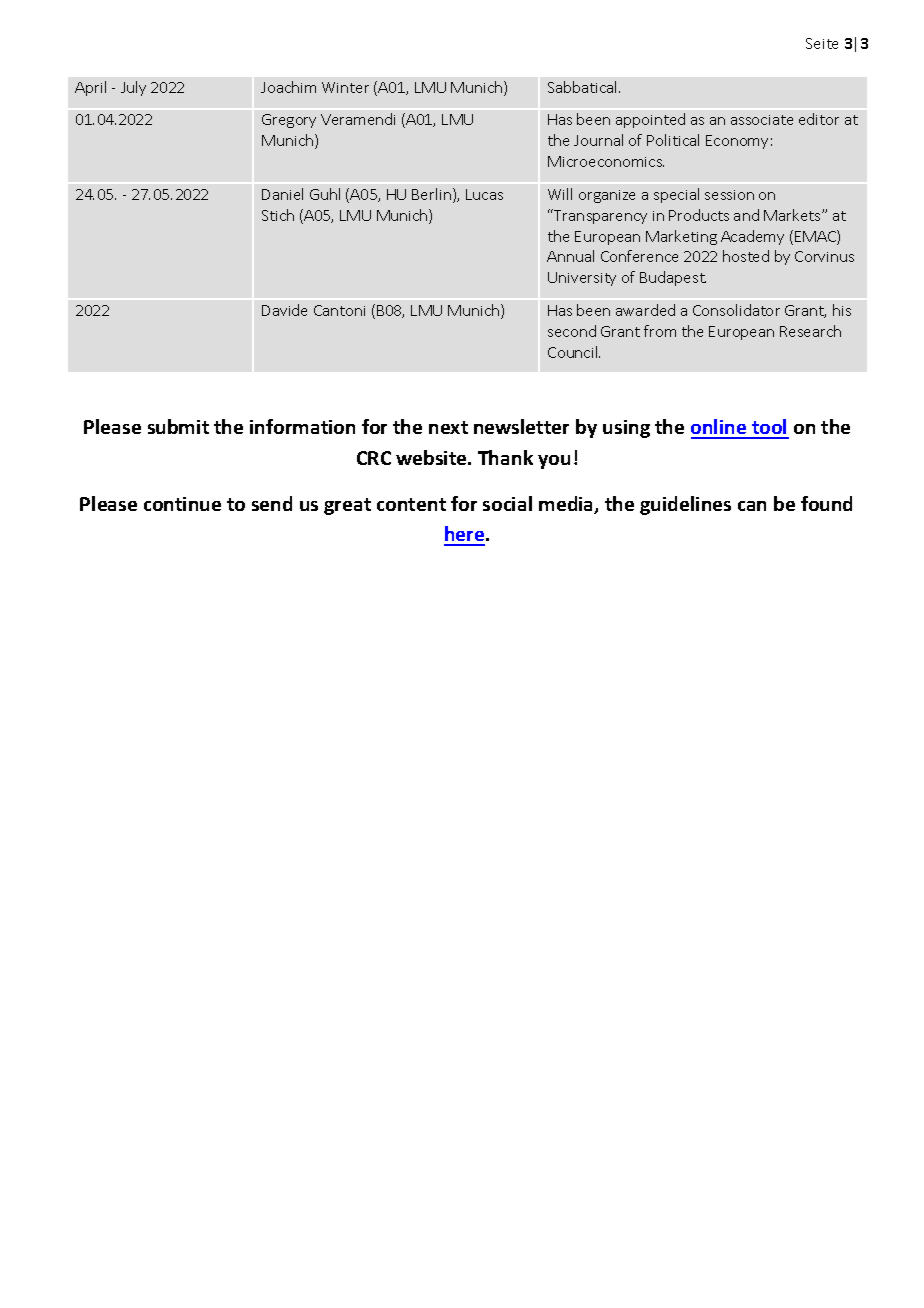 The image size is (924, 1308). What do you see at coordinates (133, 88) in the screenshot?
I see `July` at bounding box center [133, 88].
